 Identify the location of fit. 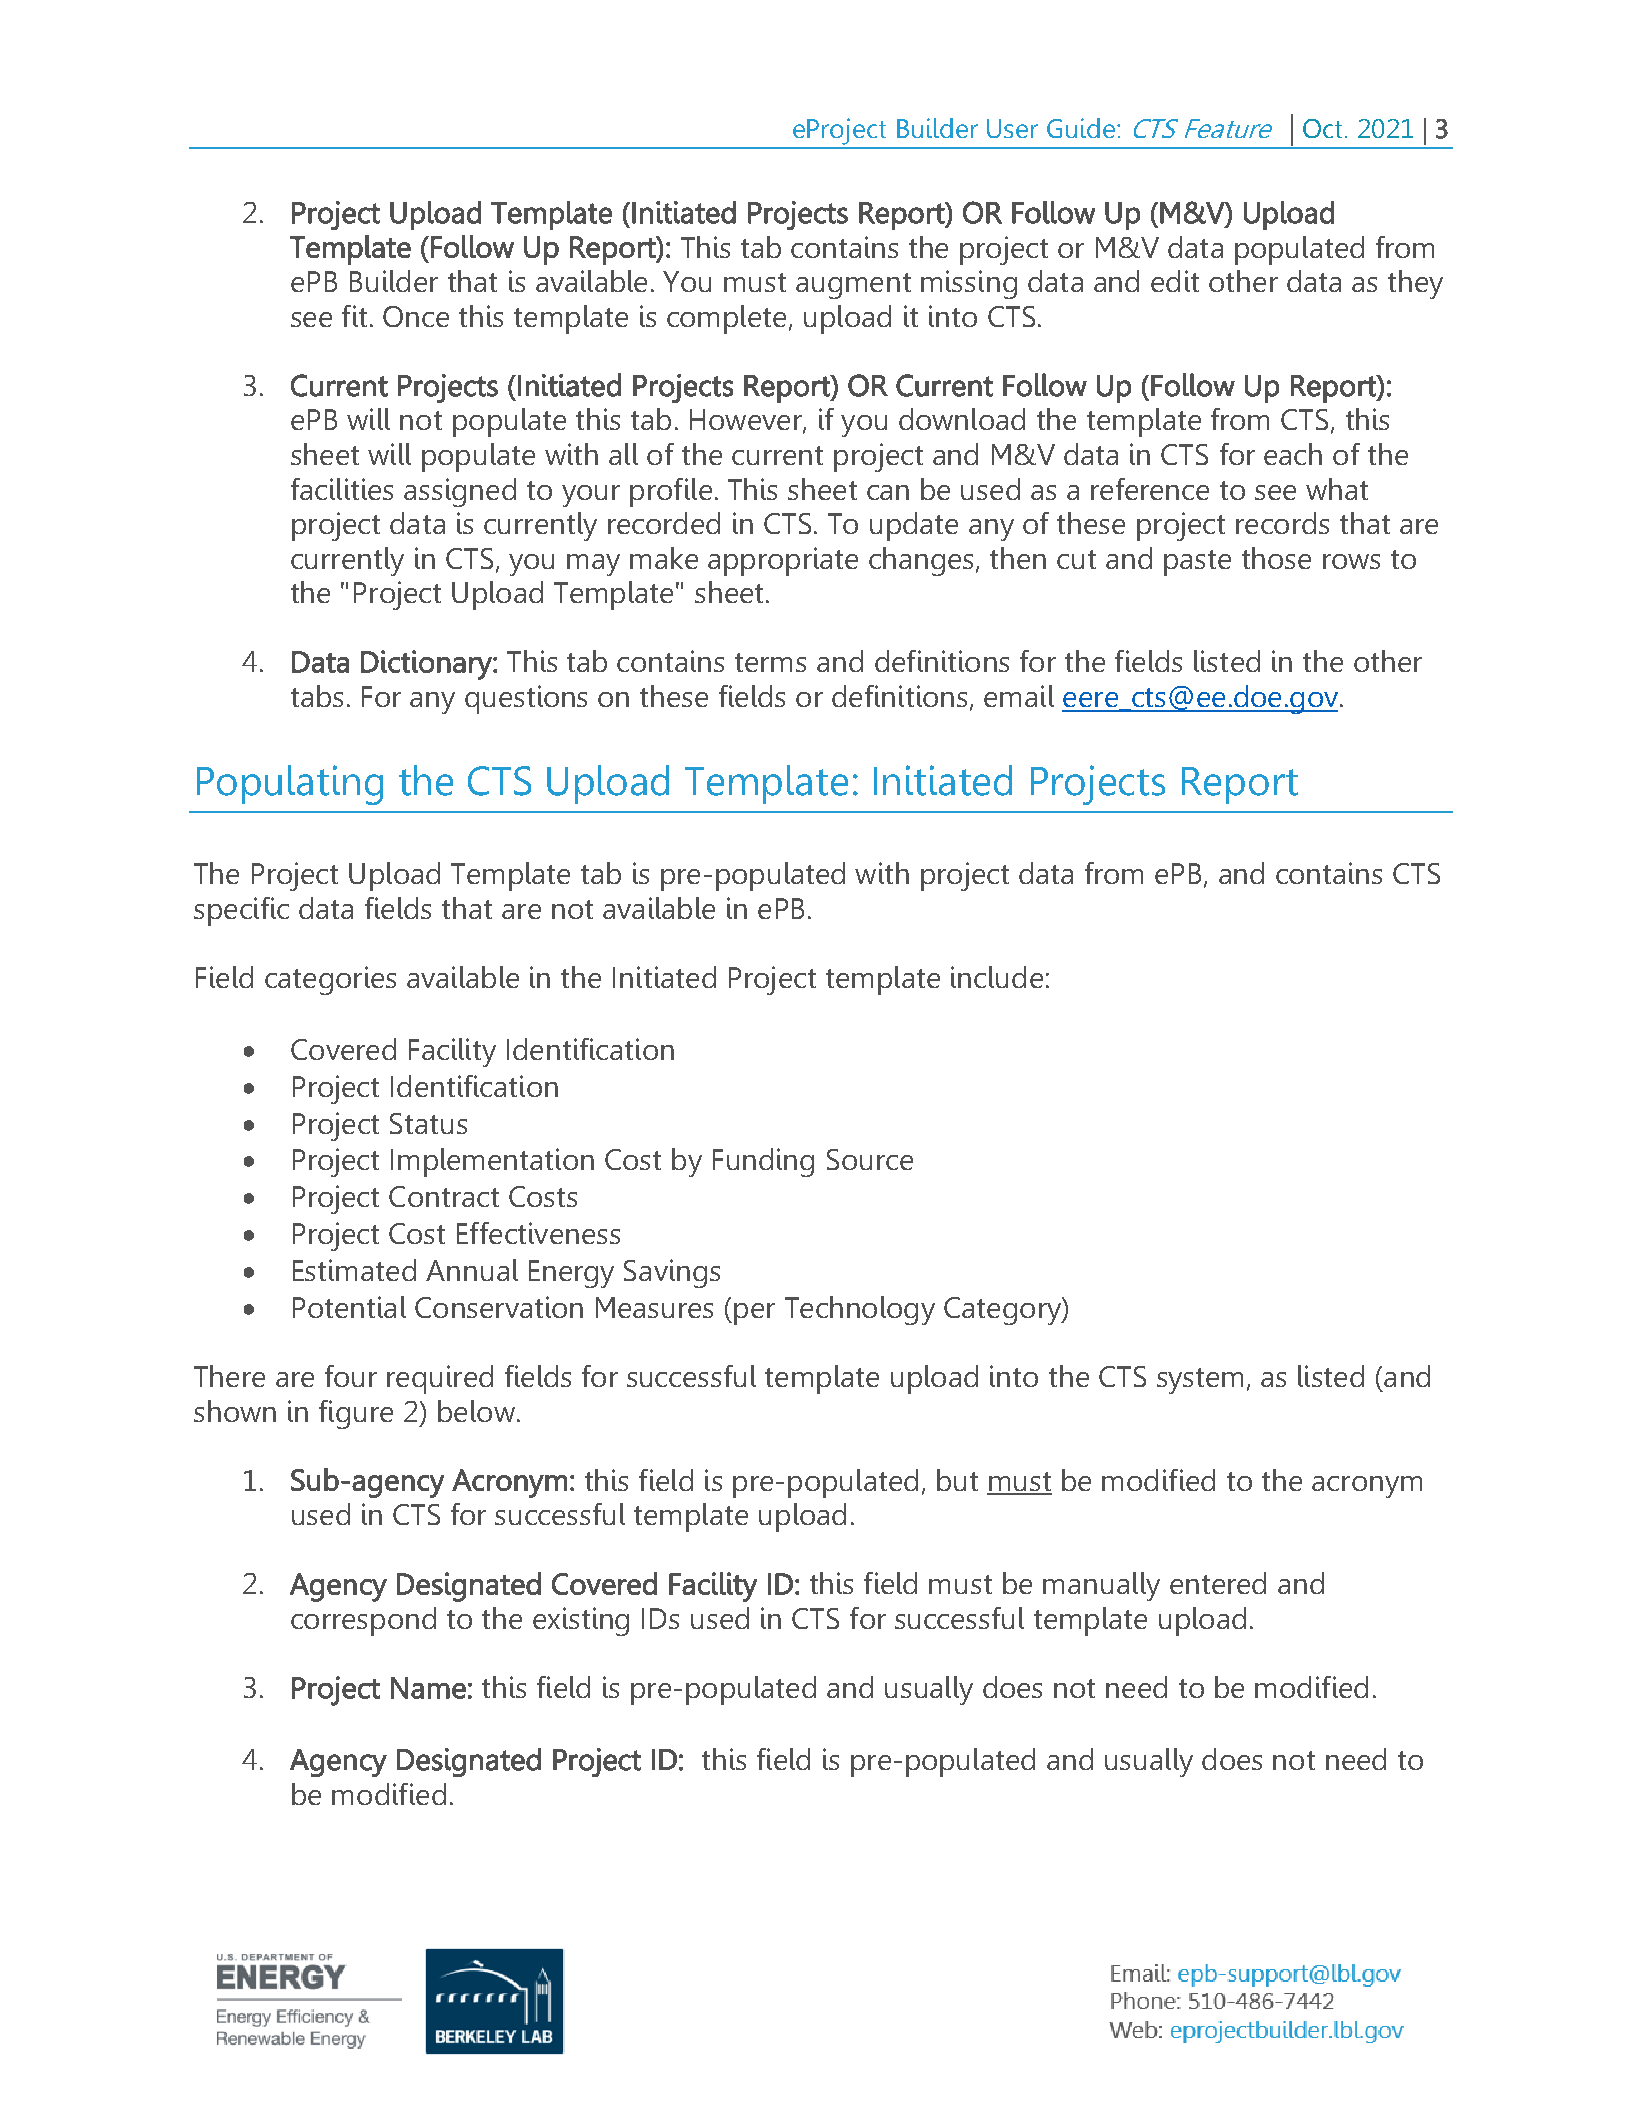
(354, 316).
